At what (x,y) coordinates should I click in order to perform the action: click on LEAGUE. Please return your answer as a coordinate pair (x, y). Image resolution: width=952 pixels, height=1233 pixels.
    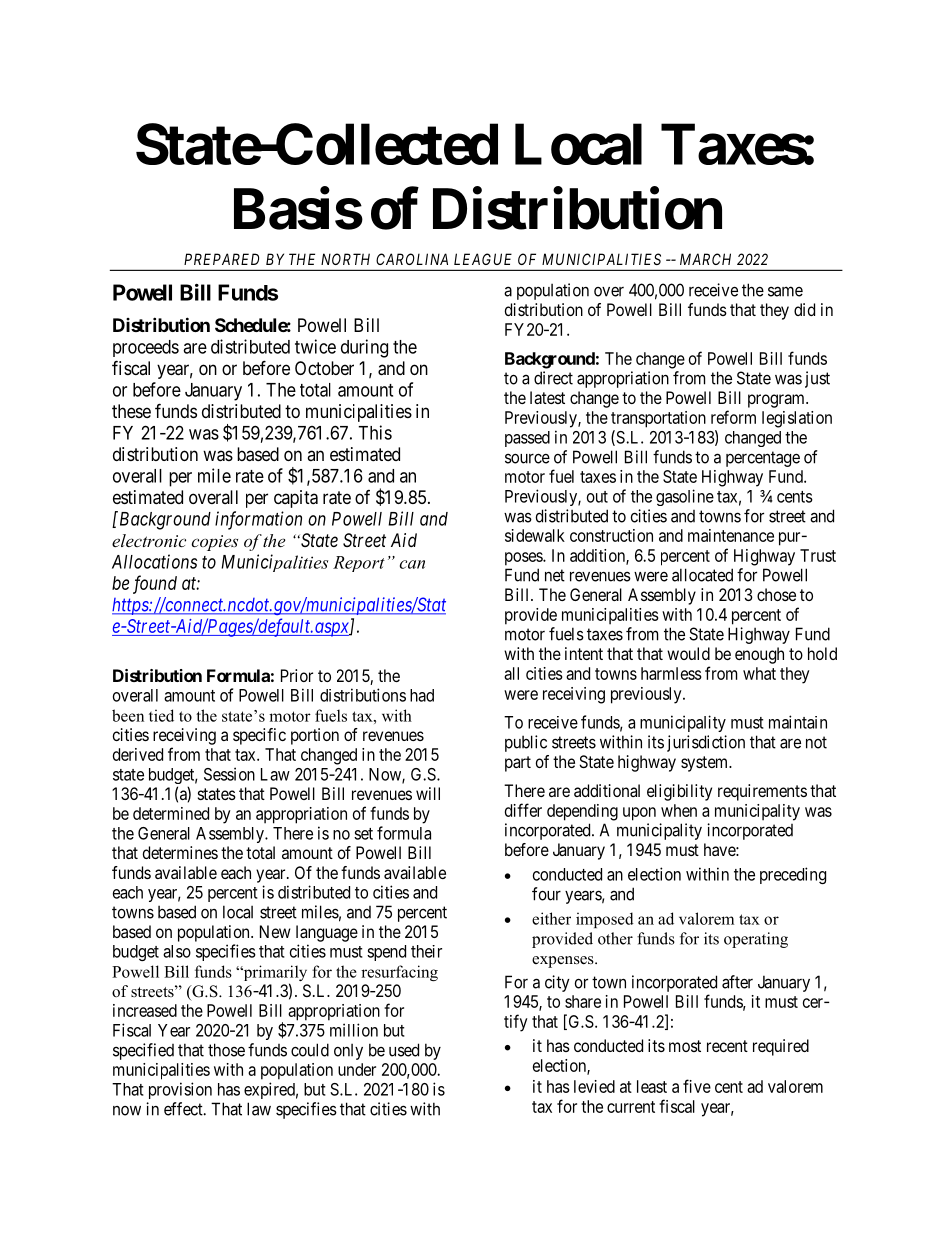
    Looking at the image, I should click on (483, 259).
